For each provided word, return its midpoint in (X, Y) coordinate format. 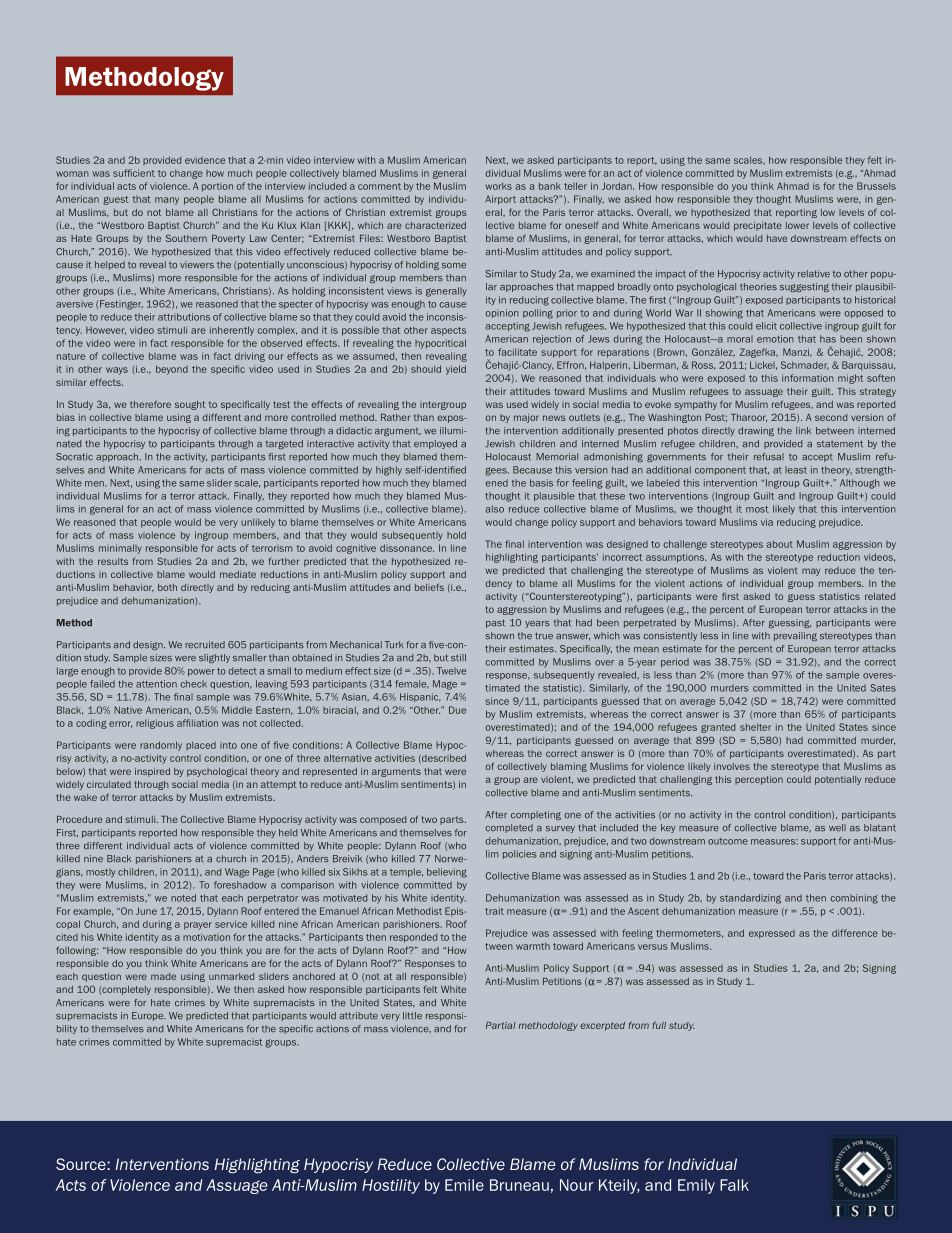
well (837, 828)
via (767, 522)
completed (509, 828)
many (167, 201)
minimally (120, 549)
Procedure (79, 819)
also (495, 509)
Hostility (391, 1186)
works (499, 186)
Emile (464, 1185)
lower (797, 225)
